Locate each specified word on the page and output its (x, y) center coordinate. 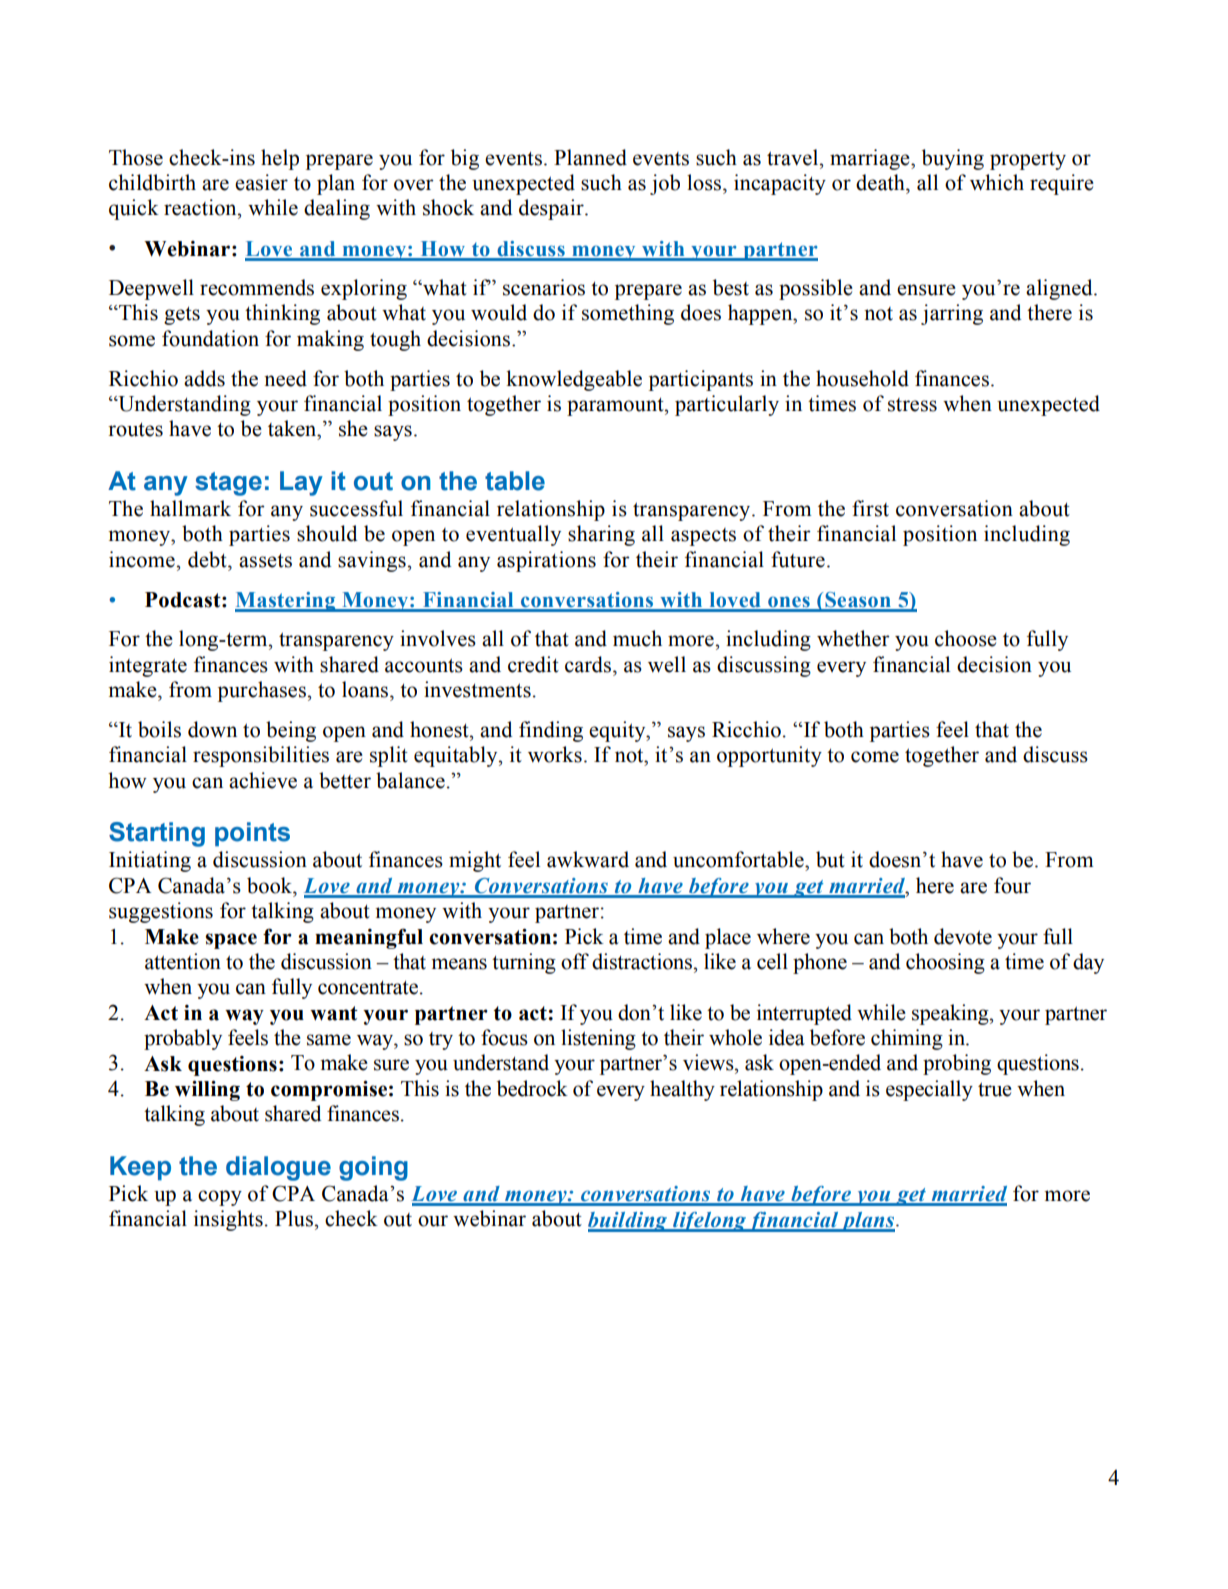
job (665, 184)
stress (912, 405)
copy (220, 1198)
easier (261, 182)
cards (589, 664)
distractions (643, 961)
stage (228, 484)
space (231, 941)
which (997, 182)
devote (963, 936)
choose (966, 638)
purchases (263, 691)
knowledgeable (574, 380)
